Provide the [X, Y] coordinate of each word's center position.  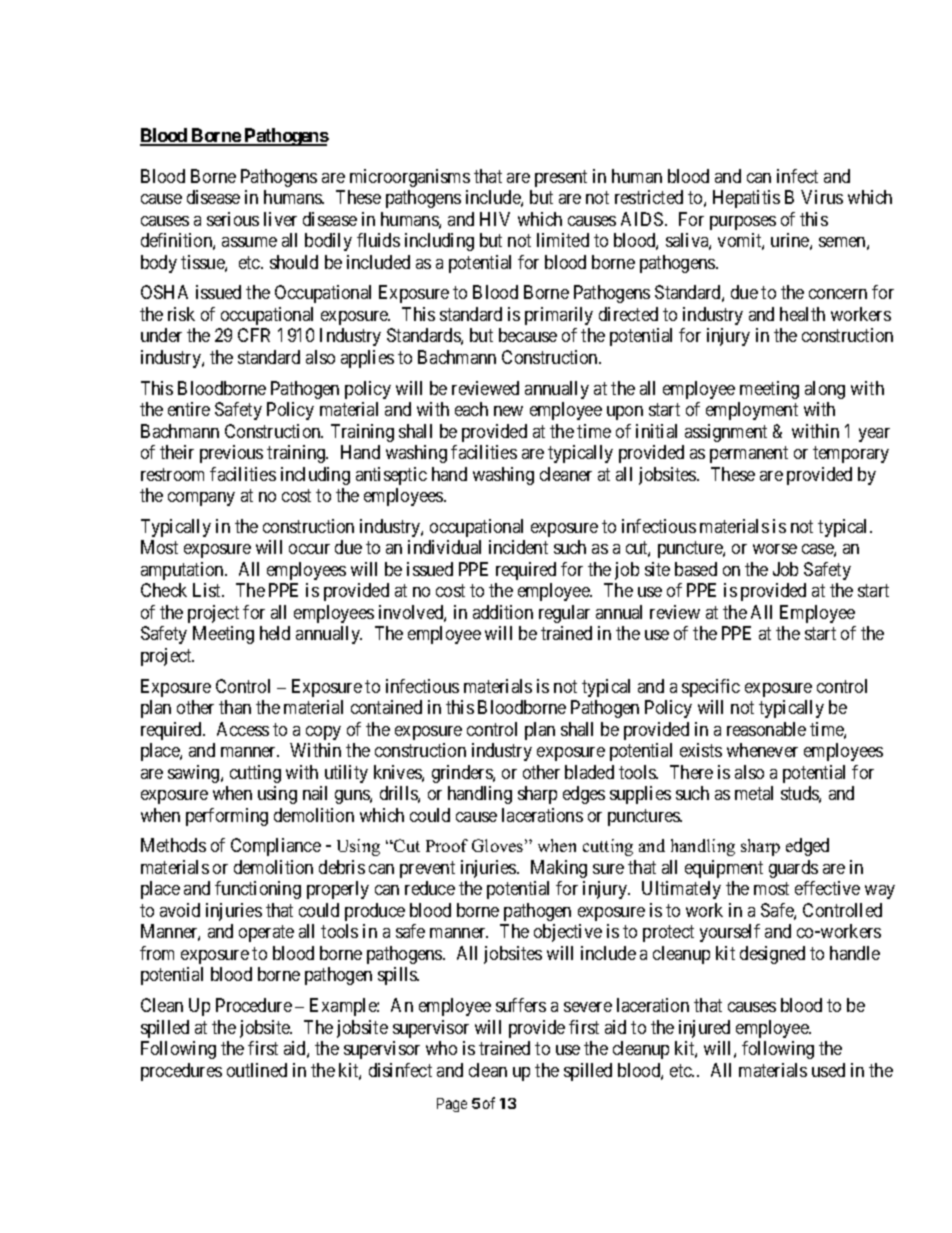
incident [518, 547]
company [201, 499]
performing [227, 817]
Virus [822, 197]
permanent [749, 454]
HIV [495, 219]
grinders [463, 774]
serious [233, 219]
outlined [257, 1070]
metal [754, 793]
